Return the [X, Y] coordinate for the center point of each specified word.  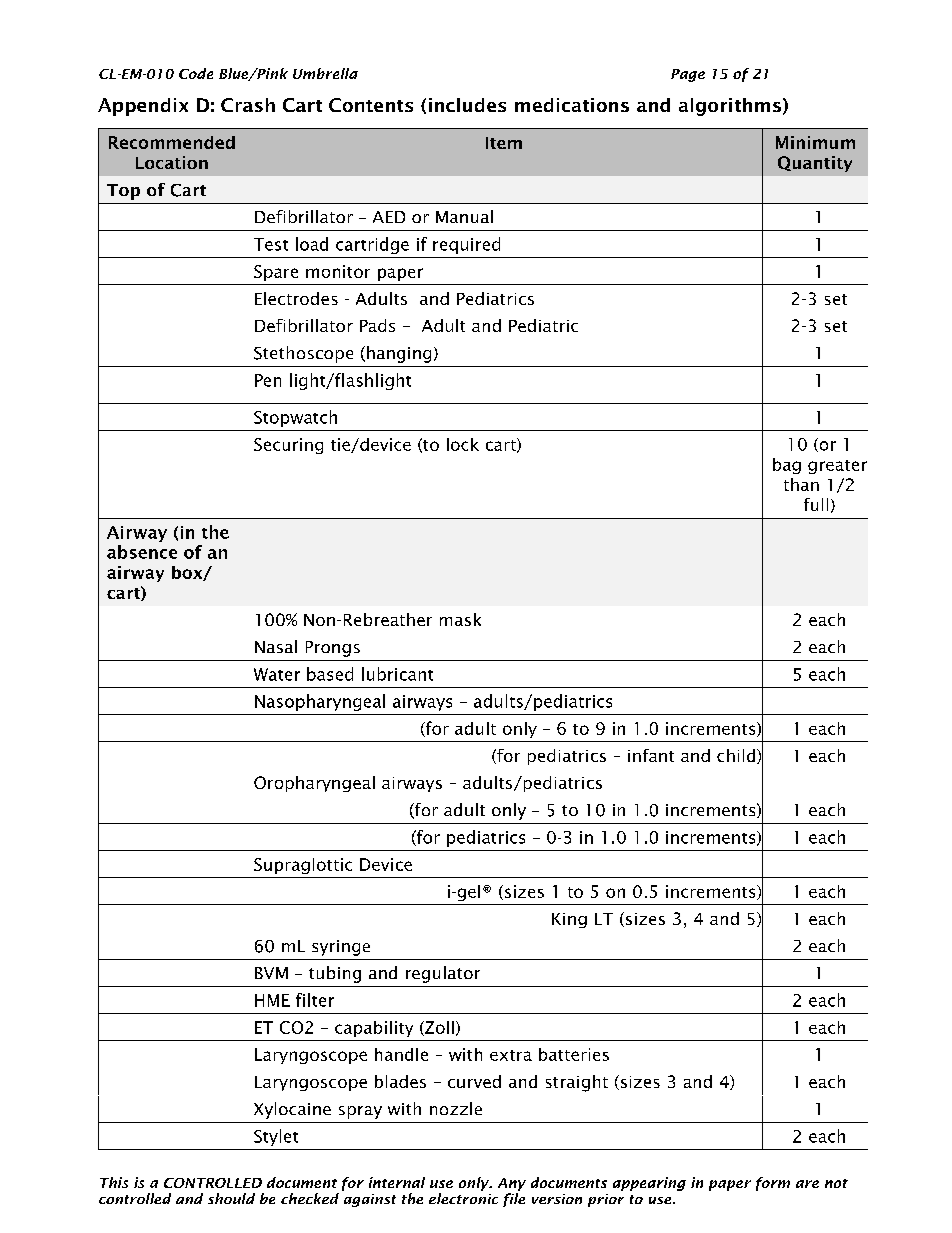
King [569, 920]
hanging [399, 354]
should [231, 1198]
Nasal [276, 646]
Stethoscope [303, 354]
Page [688, 75]
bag [787, 466]
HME [272, 1000]
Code [196, 73]
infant [651, 755]
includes [467, 105]
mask [460, 619]
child [737, 756]
